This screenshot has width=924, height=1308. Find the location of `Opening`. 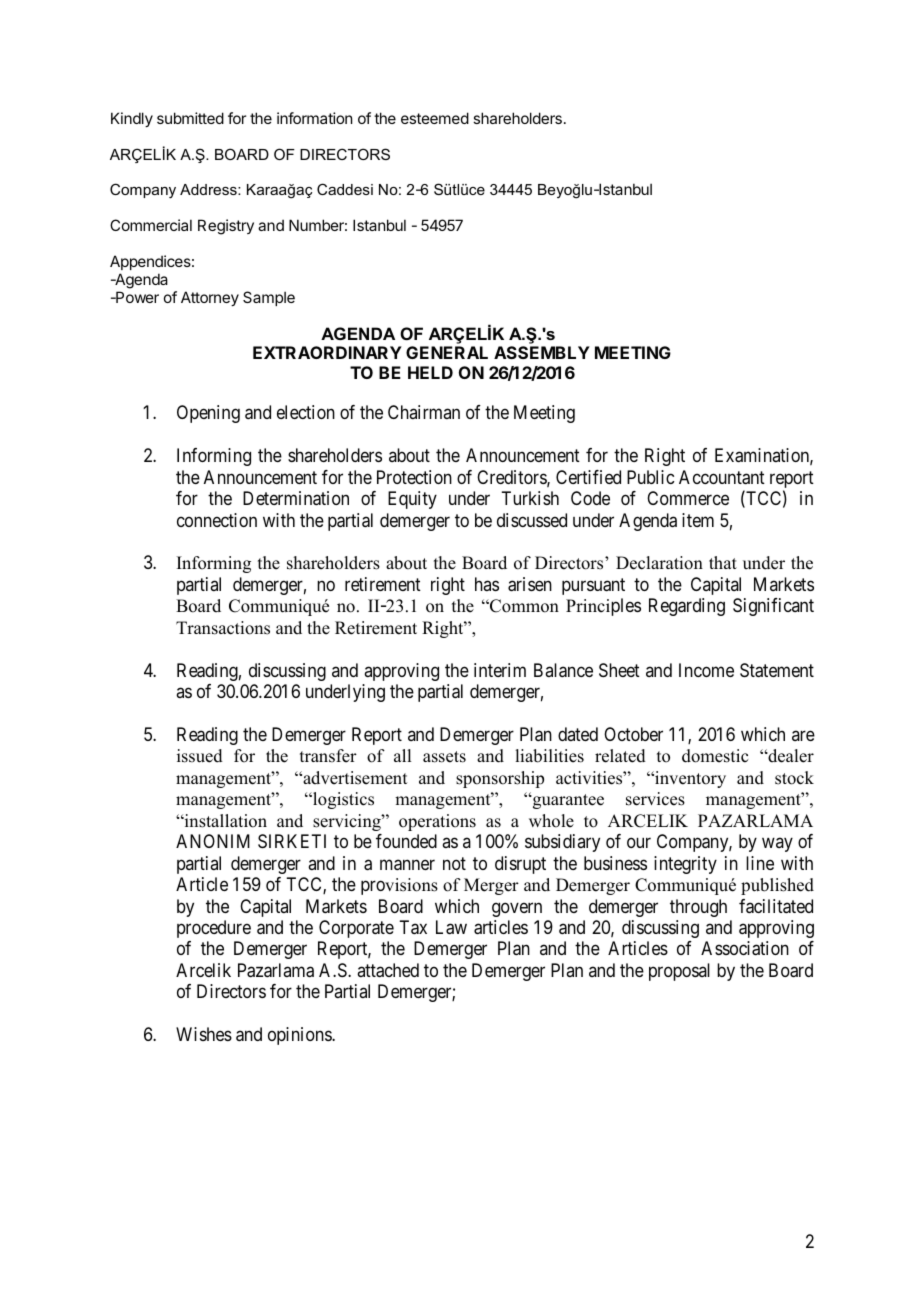

Opening is located at coordinates (208, 414).
